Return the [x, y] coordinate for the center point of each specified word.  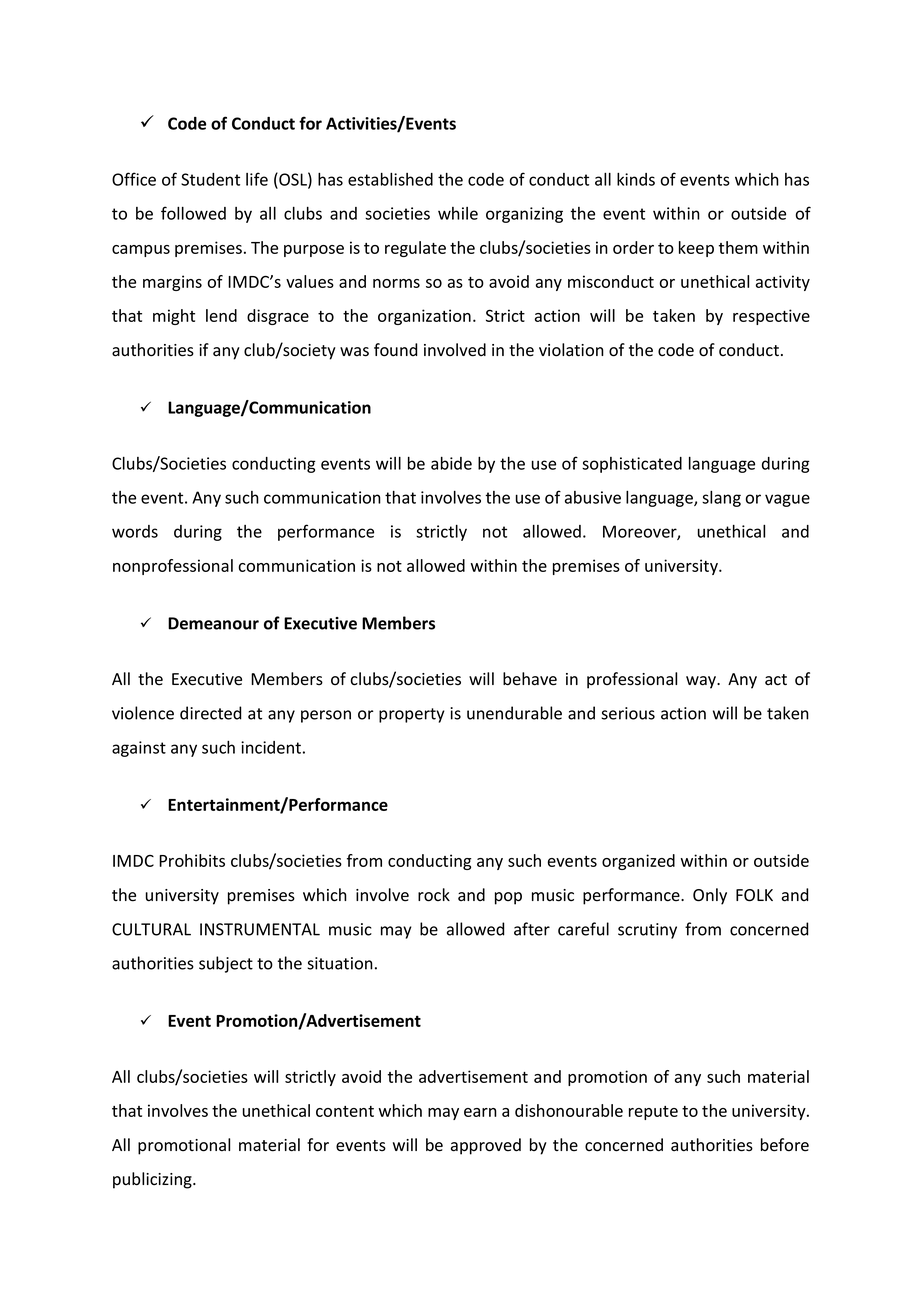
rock [434, 895]
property [412, 715]
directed [211, 713]
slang [721, 499]
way [702, 682]
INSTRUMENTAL [260, 929]
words [135, 531]
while [458, 213]
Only [710, 896]
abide [451, 463]
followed [193, 213]
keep [696, 249]
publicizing [153, 1180]
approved [486, 1146]
